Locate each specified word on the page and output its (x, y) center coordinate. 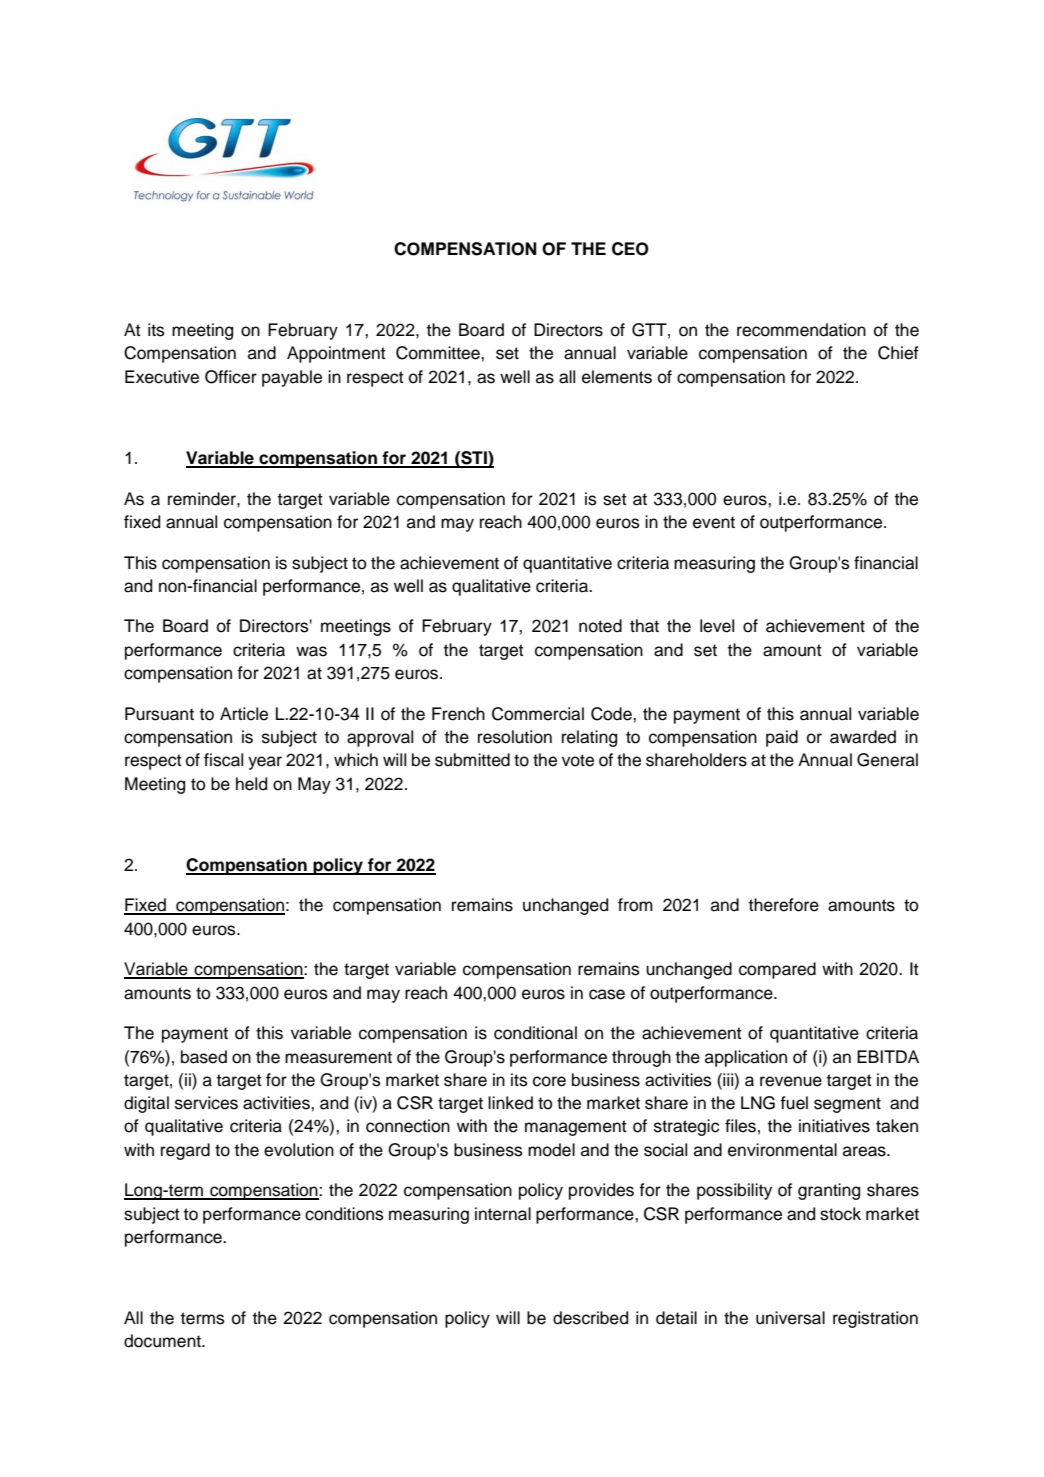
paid (782, 738)
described (590, 1318)
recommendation (801, 330)
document (163, 1341)
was (311, 651)
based (204, 1057)
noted (600, 626)
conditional (535, 1033)
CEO (630, 249)
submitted (472, 760)
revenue (791, 1081)
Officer (231, 377)
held (251, 784)
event (714, 522)
